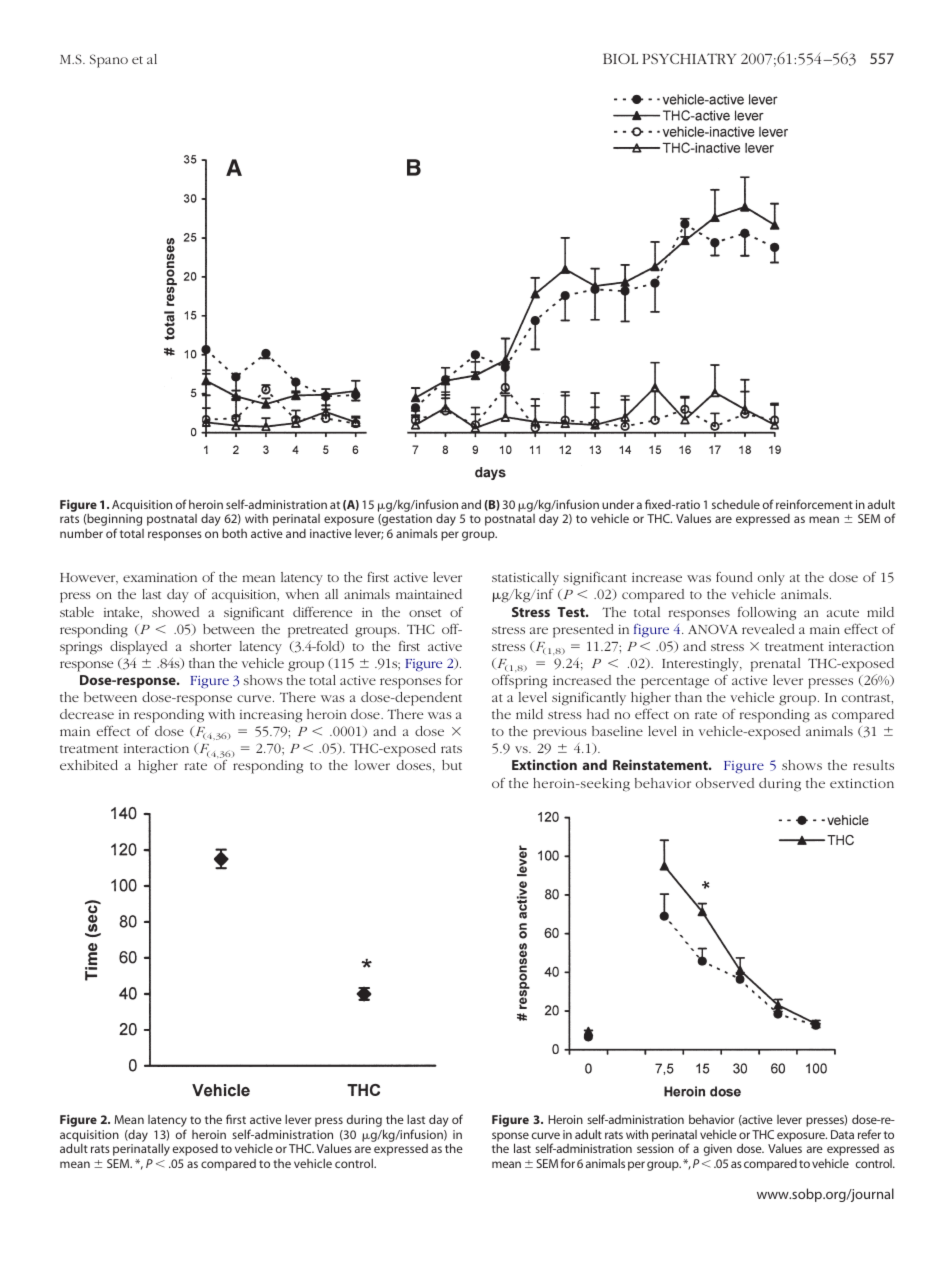 This screenshot has height=1275, width=952. Describe the element at coordinates (620, 58) in the screenshot. I see `BIOL` at that location.
